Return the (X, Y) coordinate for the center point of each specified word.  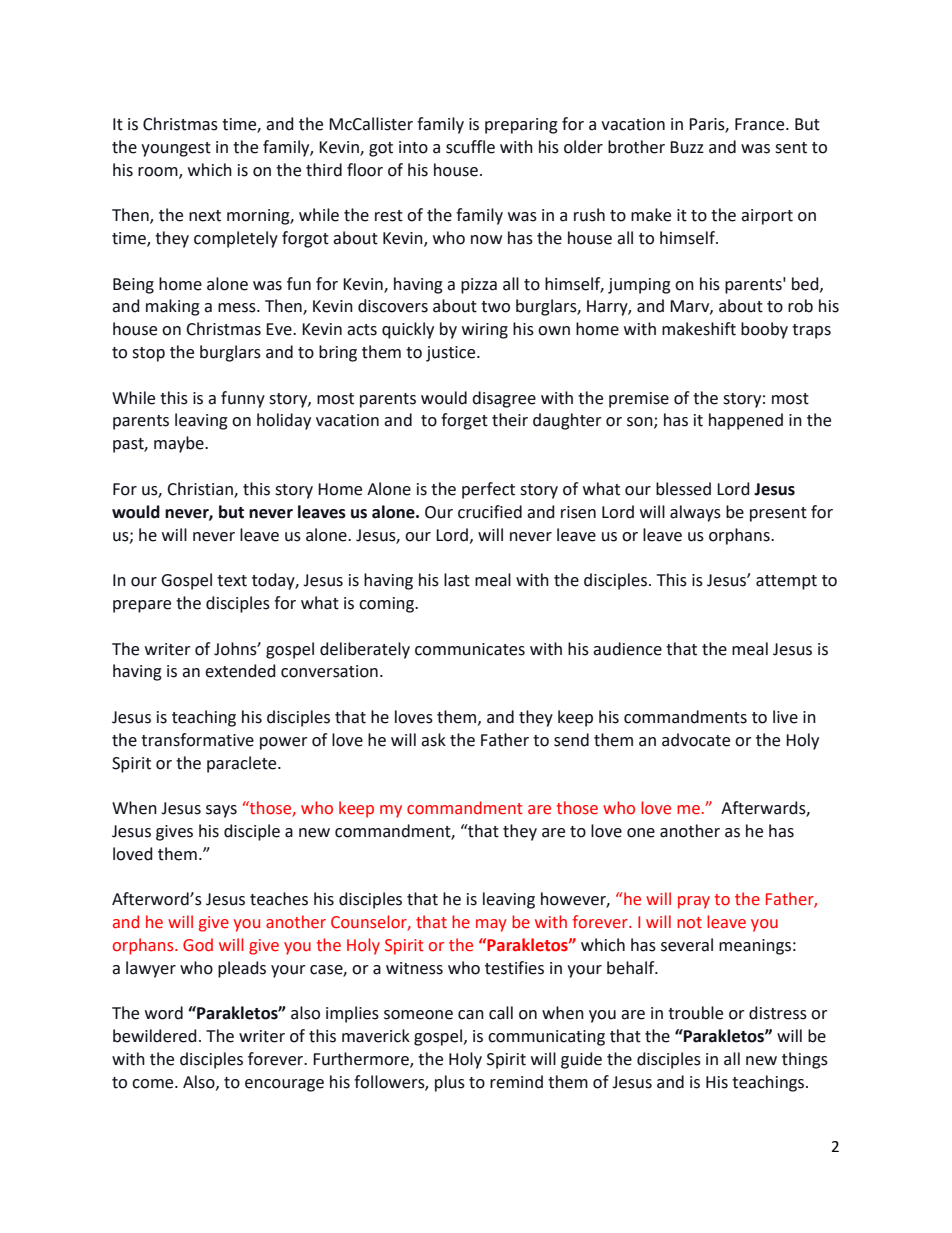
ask (433, 740)
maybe (180, 444)
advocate (696, 740)
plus (450, 1083)
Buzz (687, 147)
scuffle (470, 147)
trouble (695, 1013)
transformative (197, 740)
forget (464, 421)
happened (746, 421)
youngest (176, 149)
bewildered (155, 1036)
